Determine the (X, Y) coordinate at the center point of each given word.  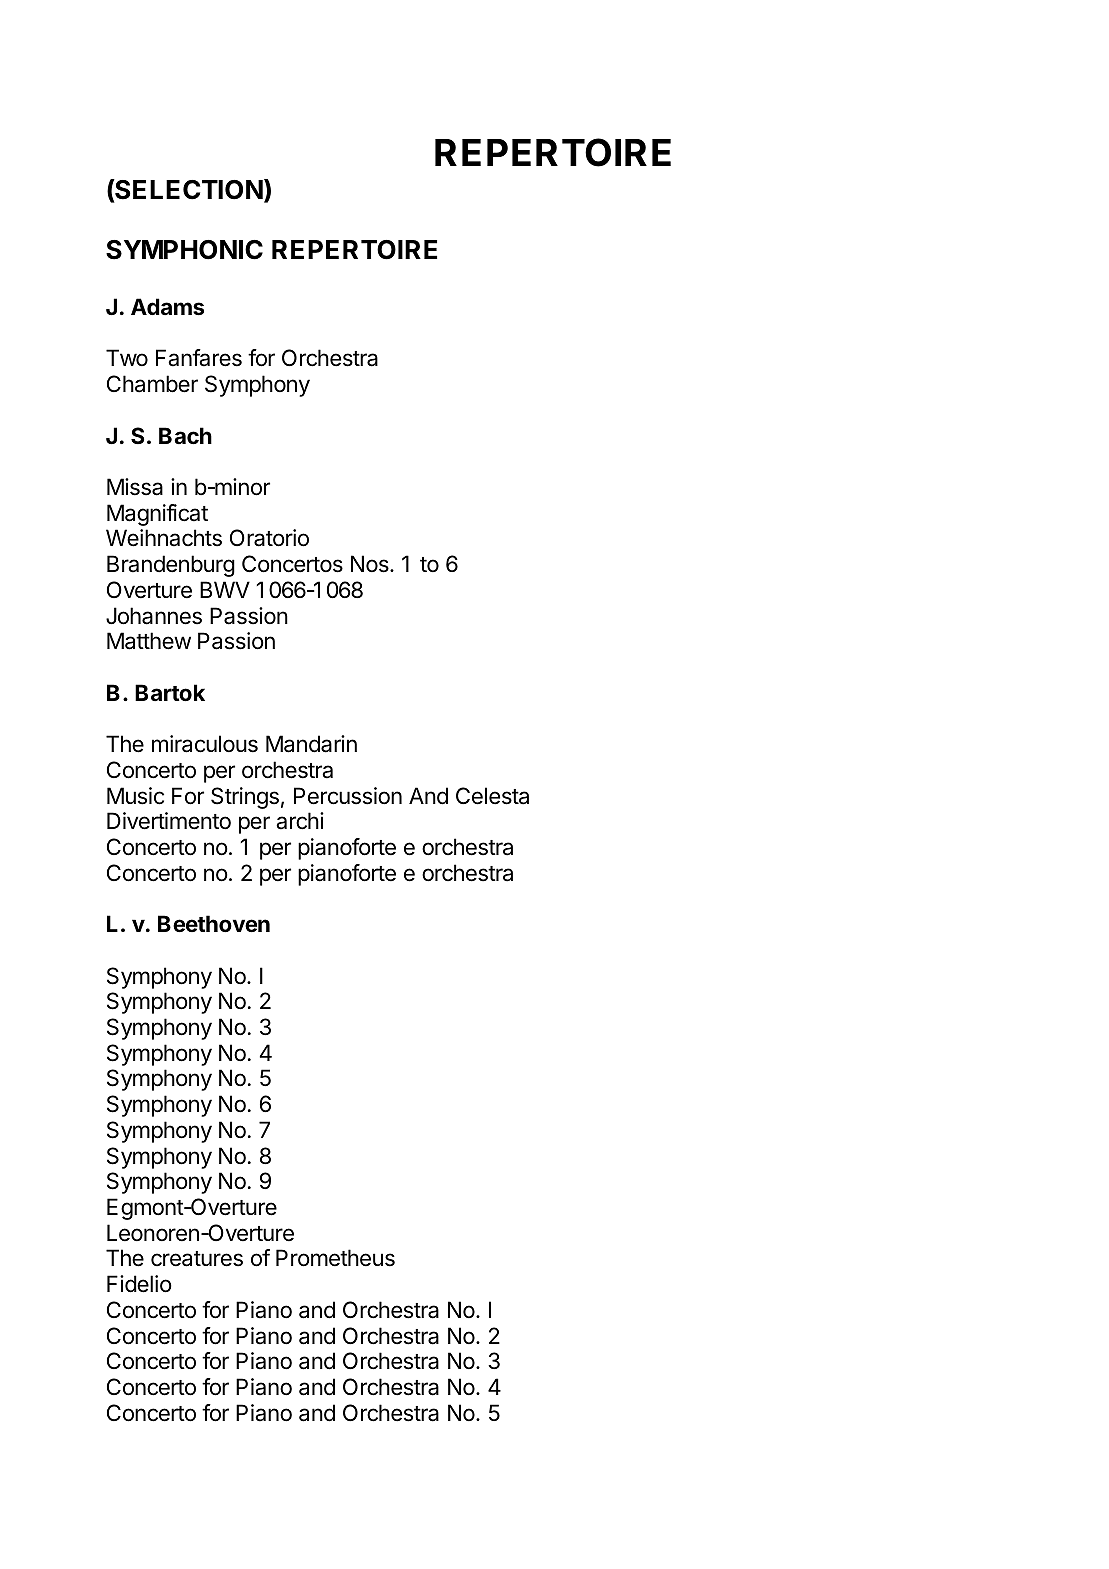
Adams (167, 307)
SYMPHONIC (184, 250)
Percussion (348, 796)
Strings (245, 798)
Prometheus (335, 1258)
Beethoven (214, 923)
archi (300, 821)
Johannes (154, 616)
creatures (197, 1259)
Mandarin (311, 744)
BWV (225, 589)
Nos (371, 564)
